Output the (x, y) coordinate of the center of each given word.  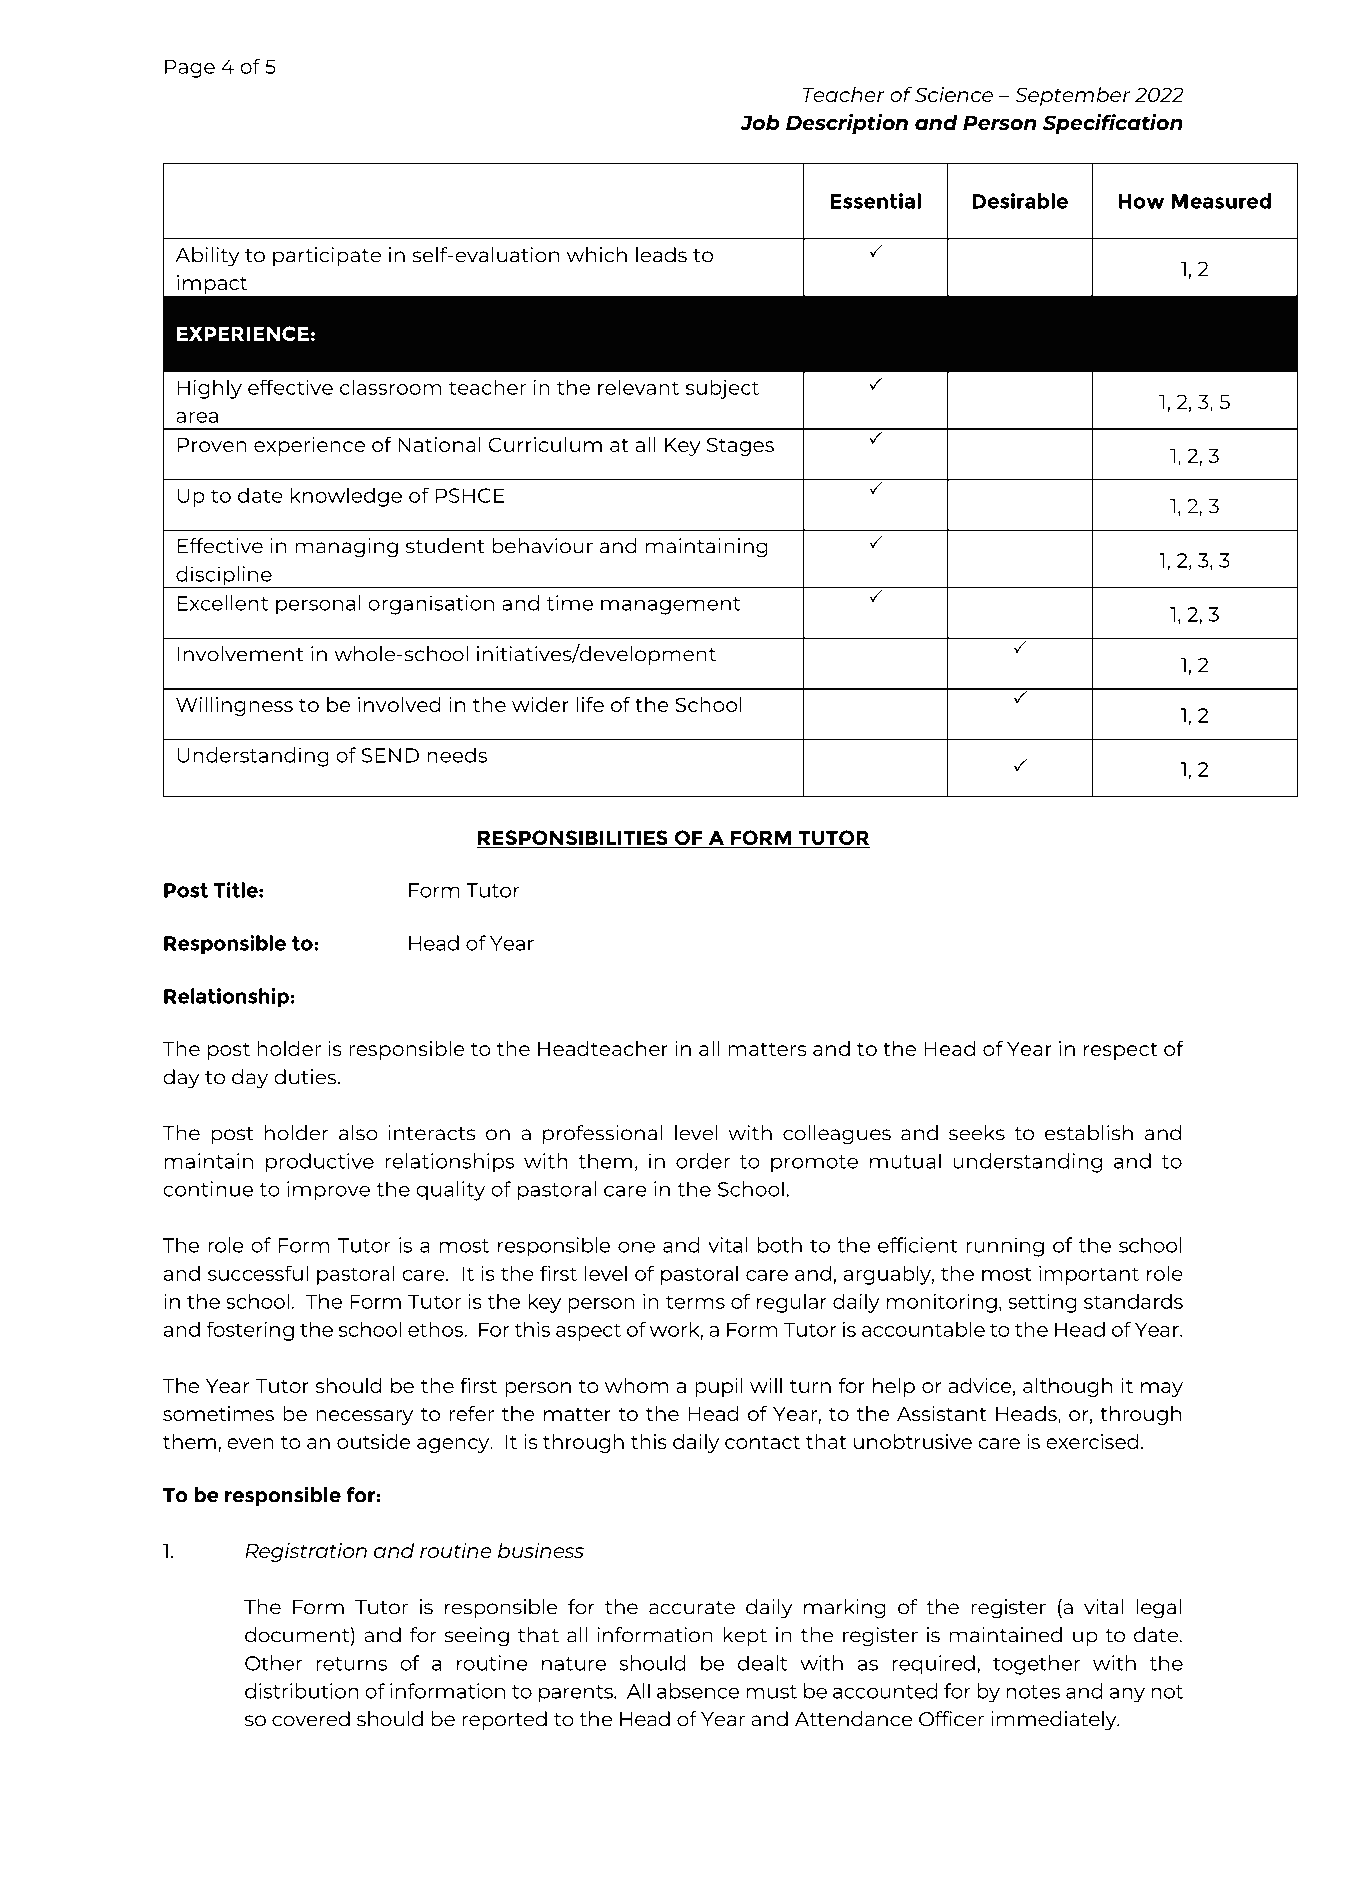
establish (1089, 1133)
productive (320, 1163)
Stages (740, 446)
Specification (1113, 124)
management (671, 606)
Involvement (241, 654)
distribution (302, 1691)
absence (698, 1691)
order (703, 1161)
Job (759, 123)
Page (190, 68)
